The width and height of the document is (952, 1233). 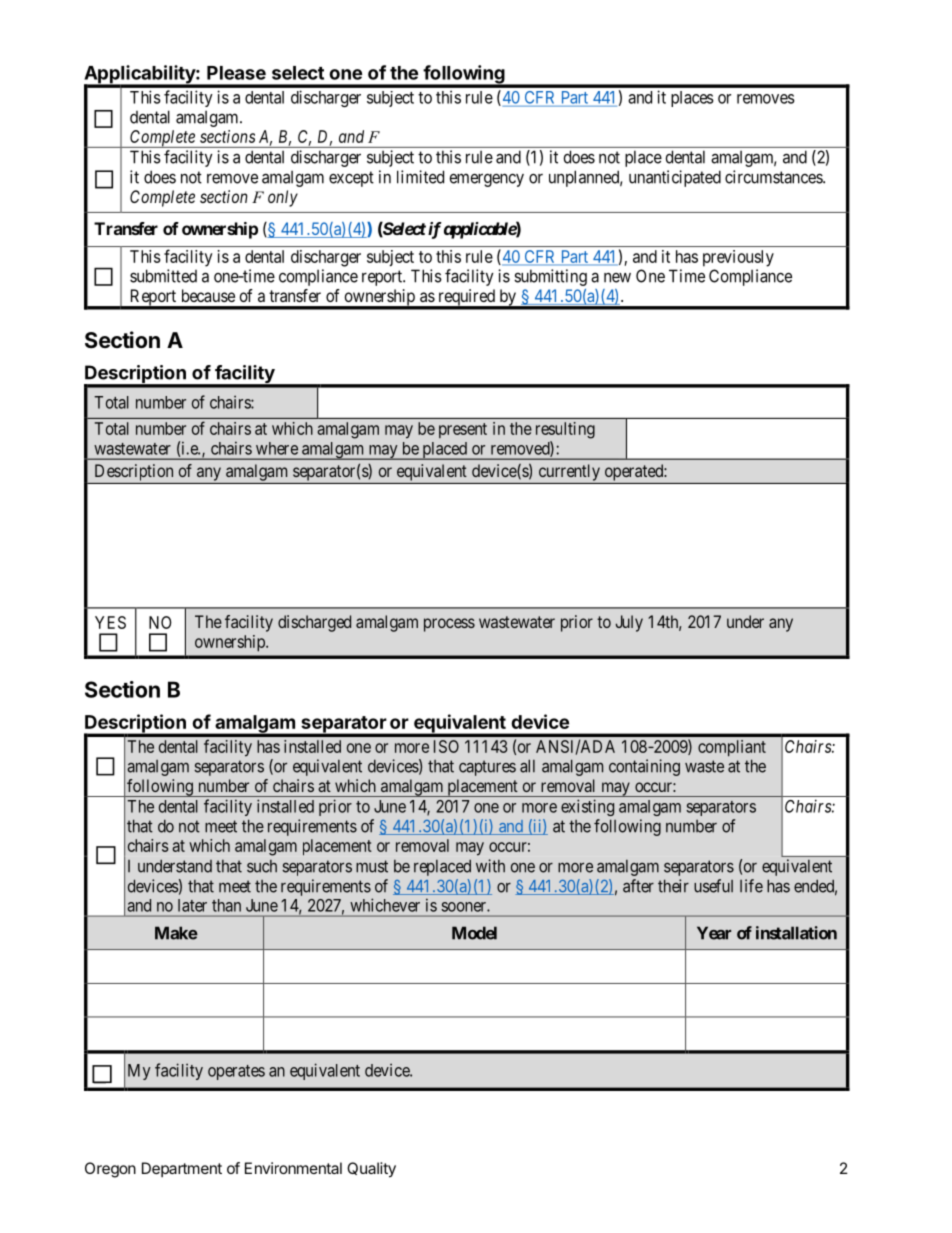 I want to click on such, so click(x=262, y=866).
